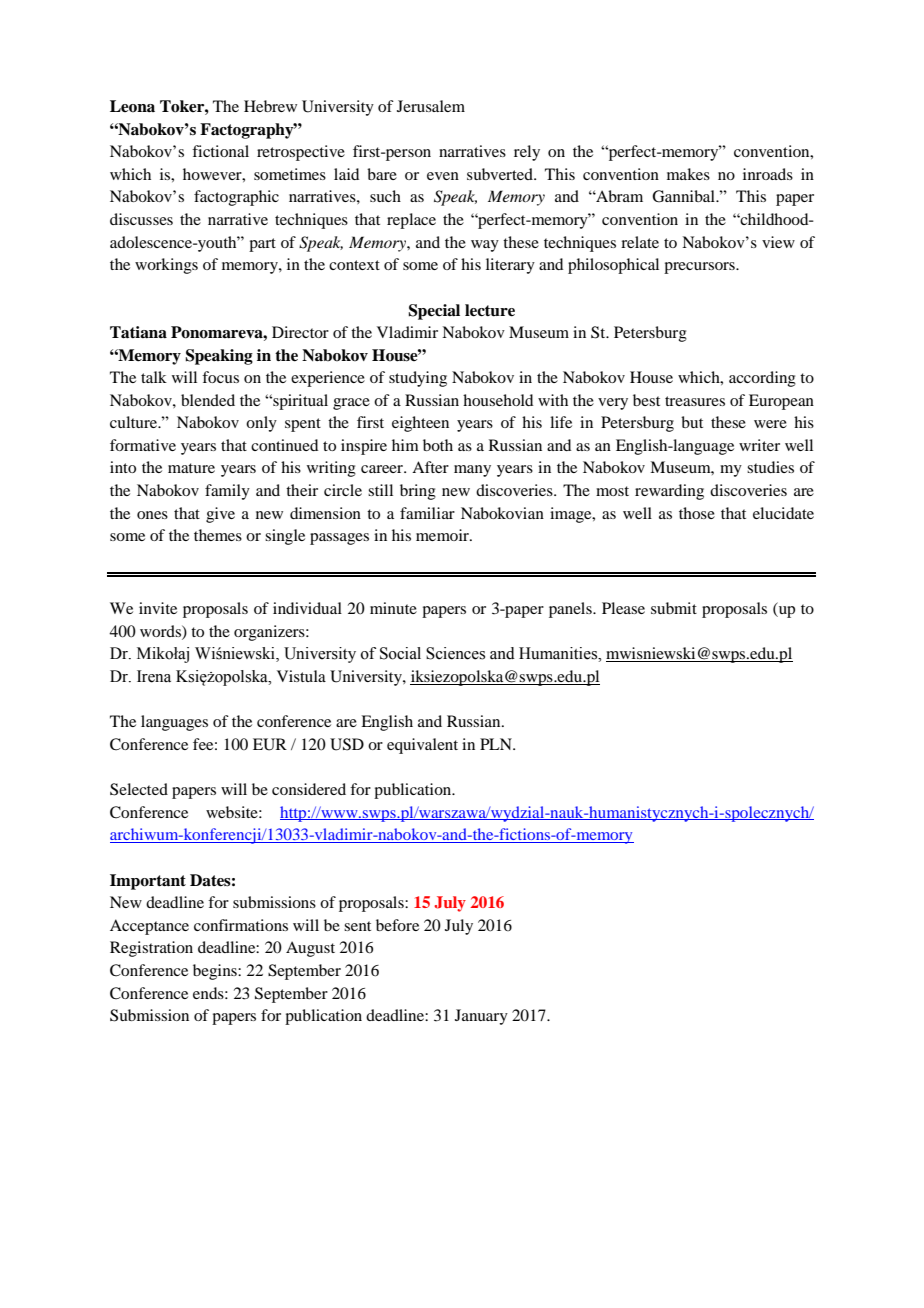  I want to click on Irena, so click(154, 676).
